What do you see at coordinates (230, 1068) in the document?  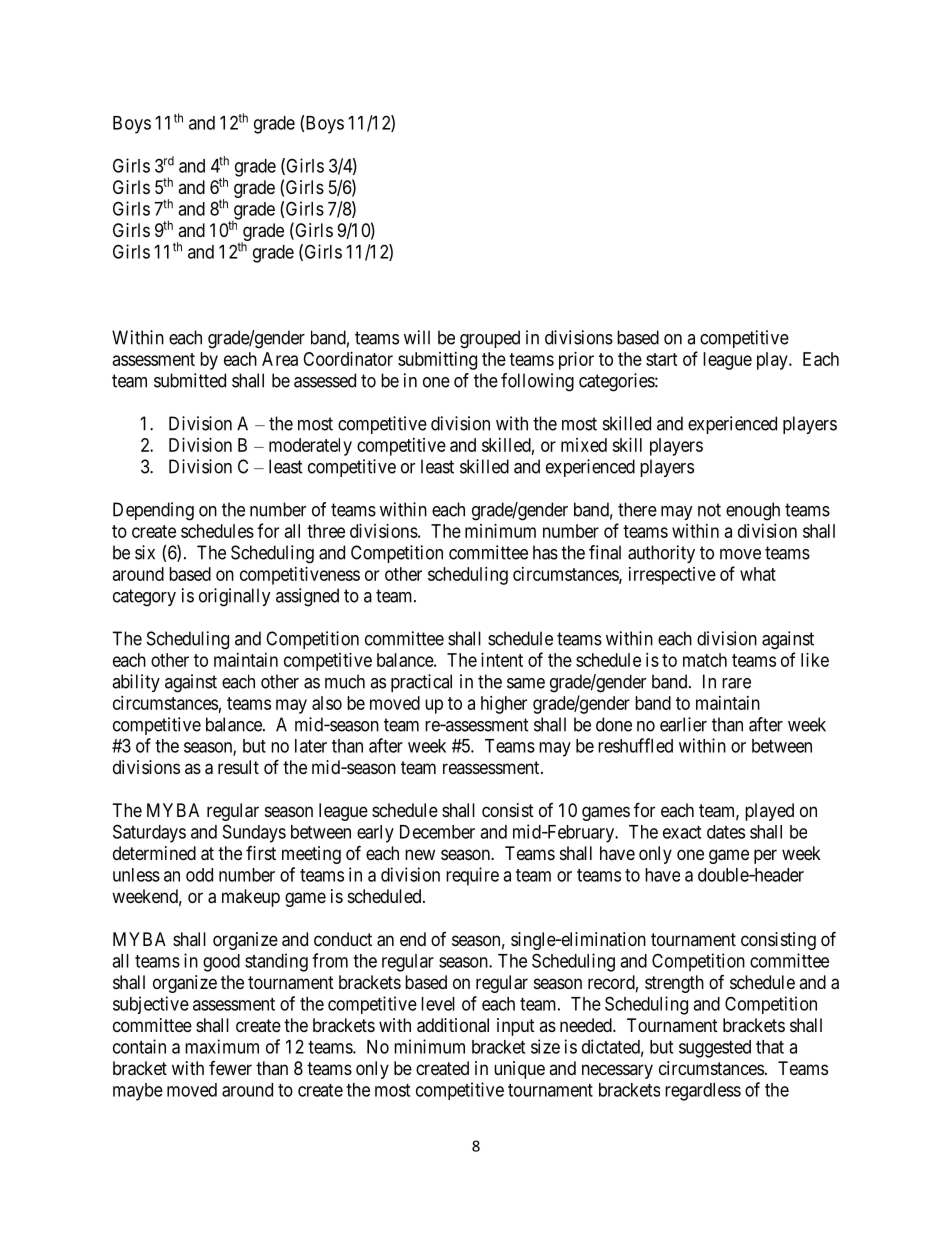 I see `fewer` at bounding box center [230, 1068].
